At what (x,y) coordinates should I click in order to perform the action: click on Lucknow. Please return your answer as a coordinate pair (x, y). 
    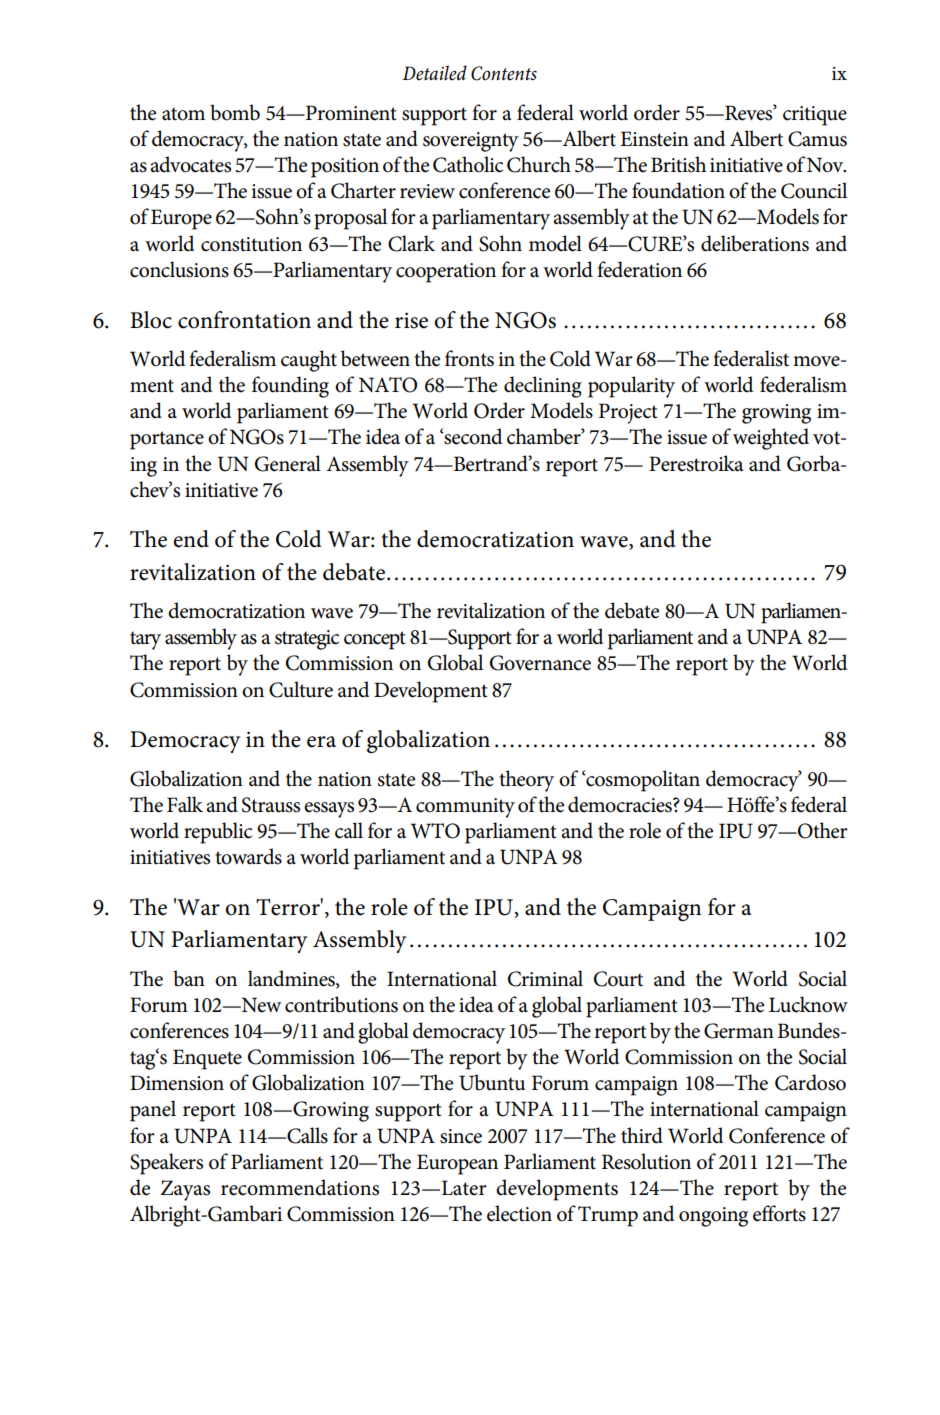
    Looking at the image, I should click on (808, 1004).
